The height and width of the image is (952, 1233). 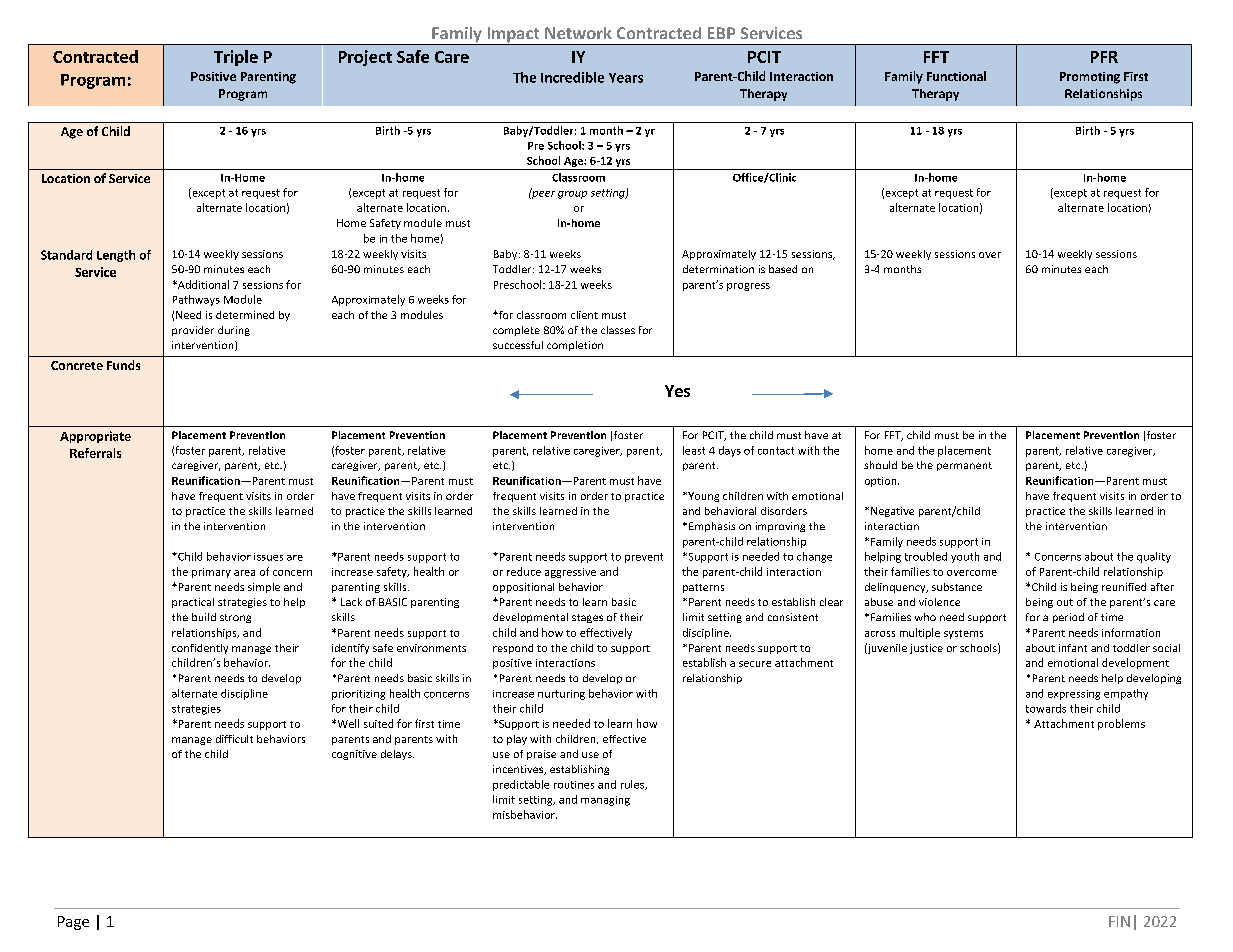 What do you see at coordinates (605, 801) in the image?
I see `managing` at bounding box center [605, 801].
